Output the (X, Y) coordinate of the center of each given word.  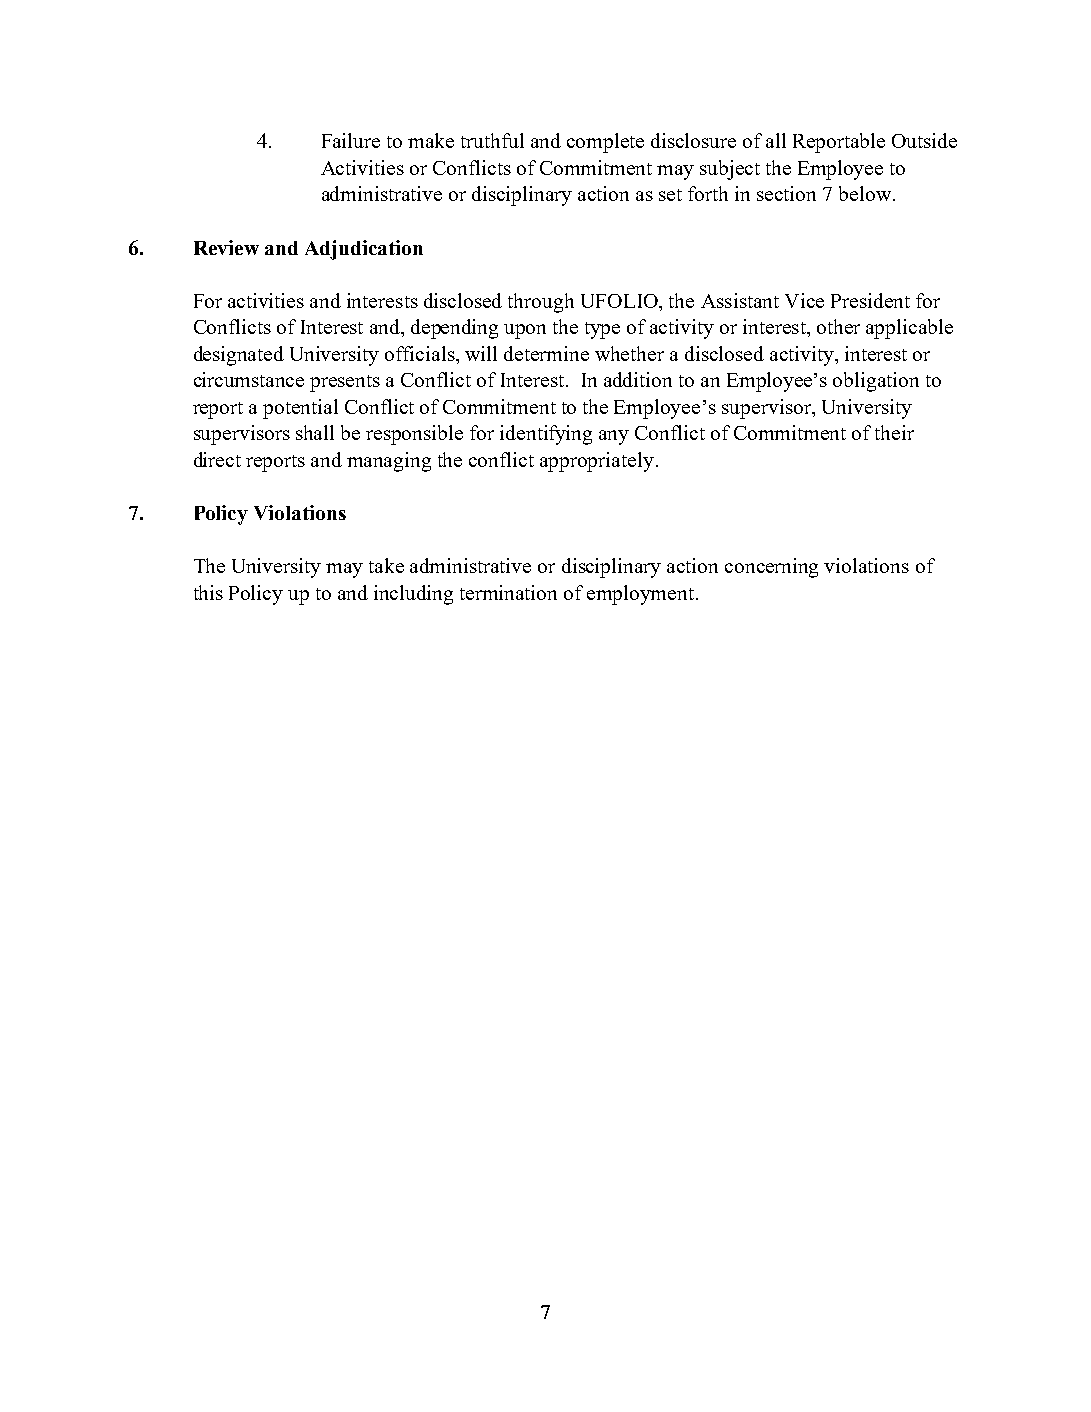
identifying (546, 435)
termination (508, 592)
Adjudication (364, 250)
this (208, 592)
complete (605, 143)
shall (315, 432)
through (541, 303)
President (870, 300)
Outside (924, 140)
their (894, 432)
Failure (351, 140)
